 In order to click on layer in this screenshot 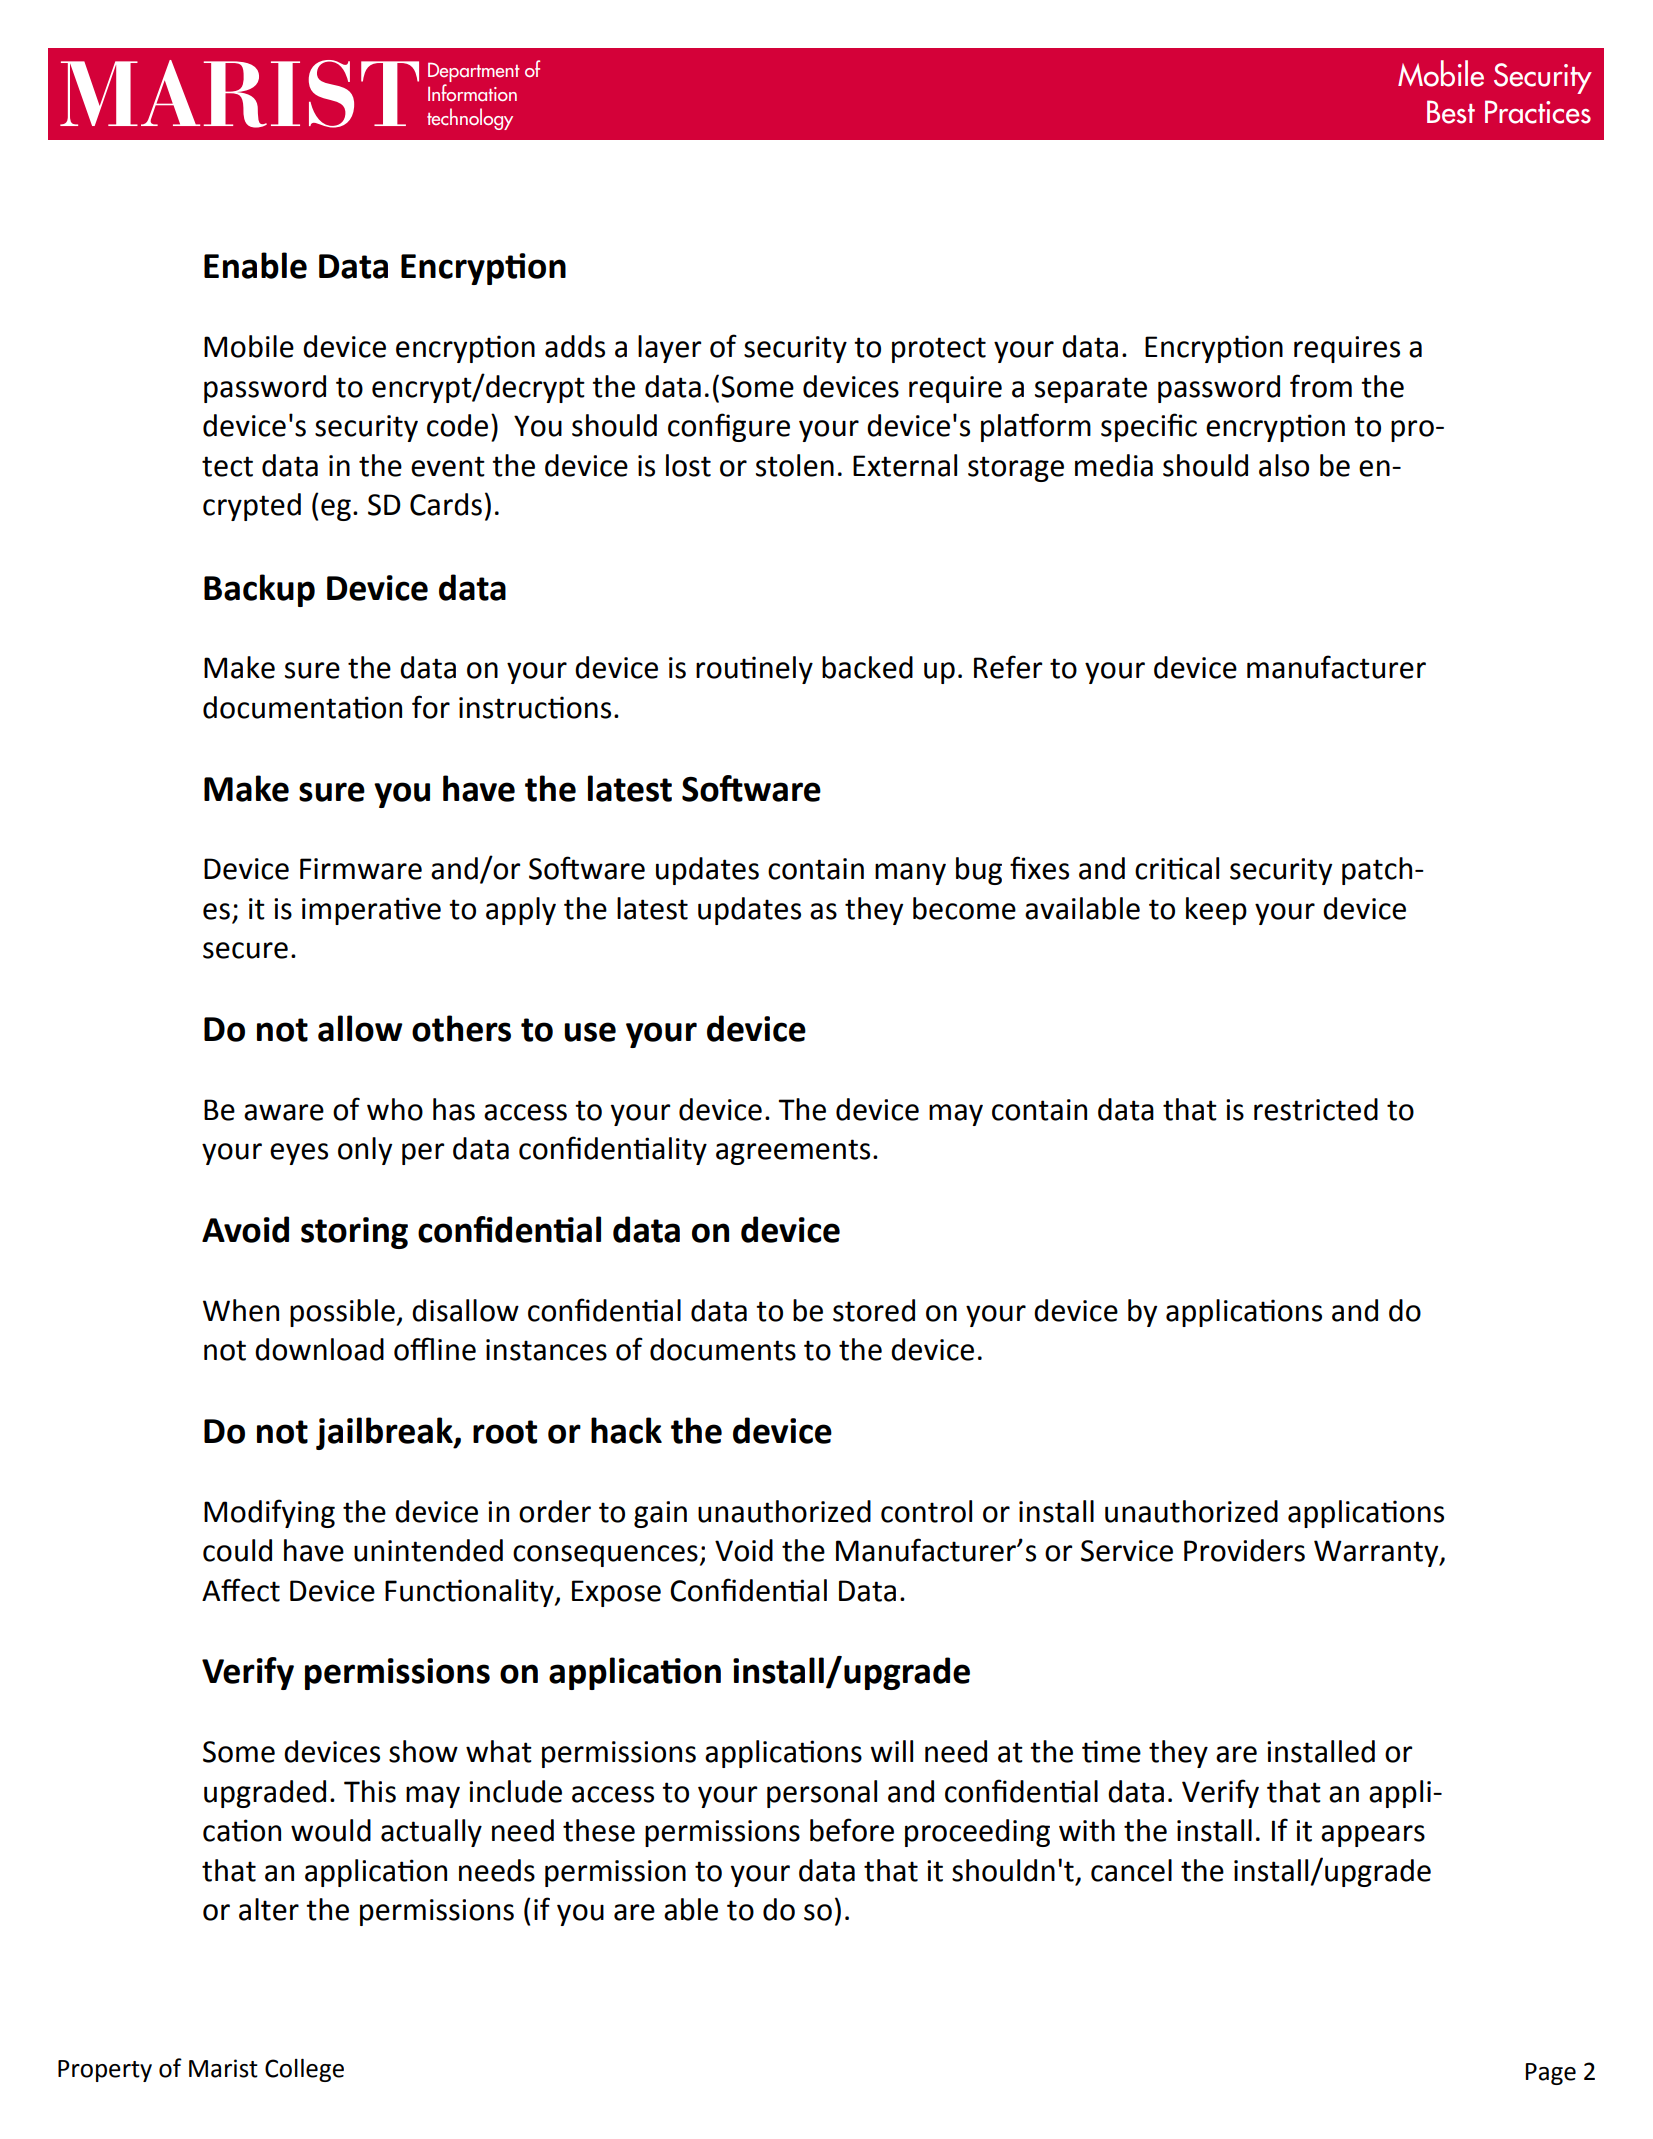, I will do `click(669, 349)`.
